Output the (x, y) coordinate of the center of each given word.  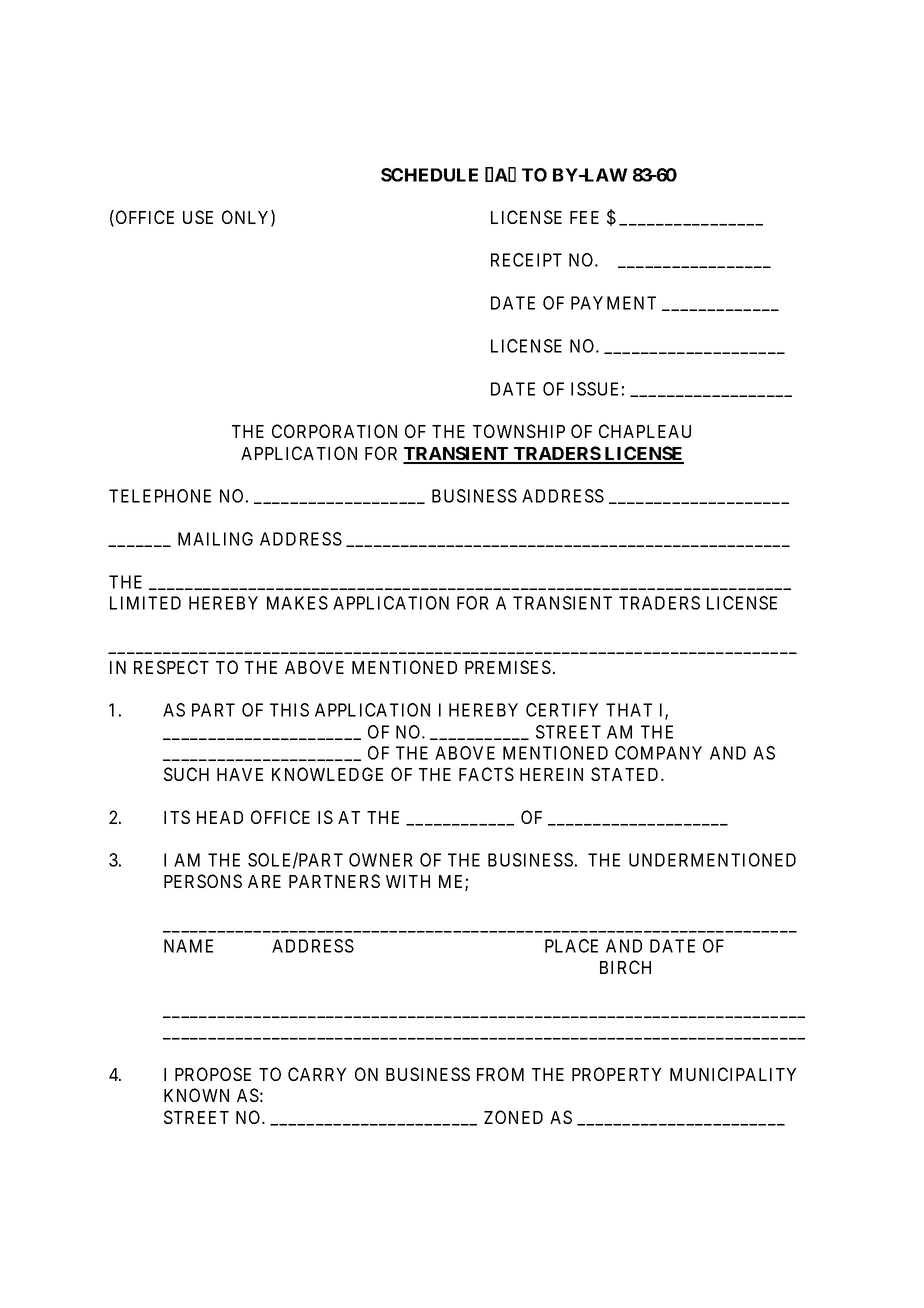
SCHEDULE (429, 175)
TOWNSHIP (519, 431)
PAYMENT (613, 303)
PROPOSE (213, 1074)
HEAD (220, 817)
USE (198, 217)
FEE (584, 217)
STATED (626, 774)
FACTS (486, 774)
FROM (500, 1074)
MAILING (215, 539)
